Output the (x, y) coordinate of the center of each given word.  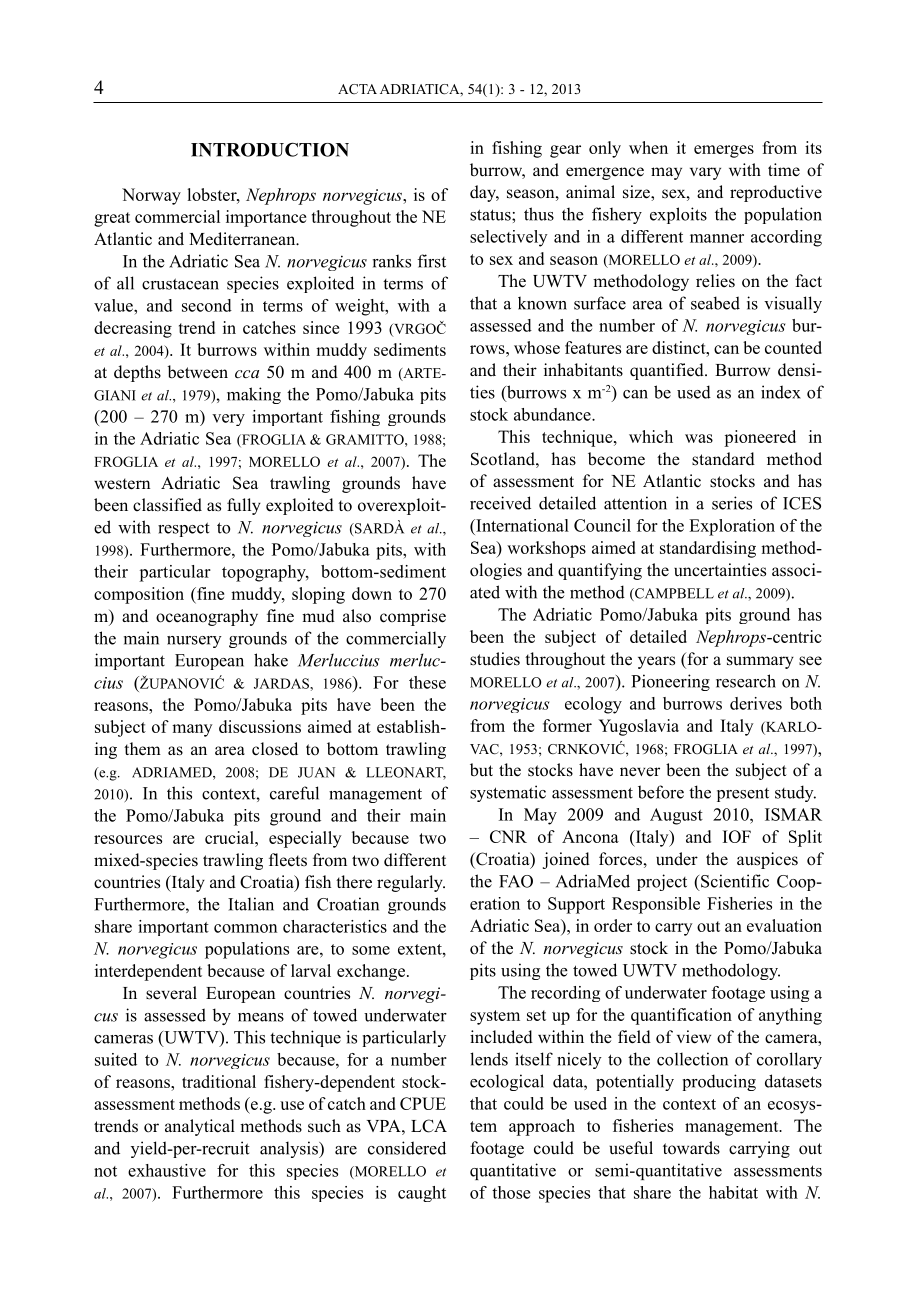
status (491, 215)
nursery (194, 642)
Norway (151, 196)
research (746, 681)
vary (705, 173)
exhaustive (167, 1170)
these (427, 682)
